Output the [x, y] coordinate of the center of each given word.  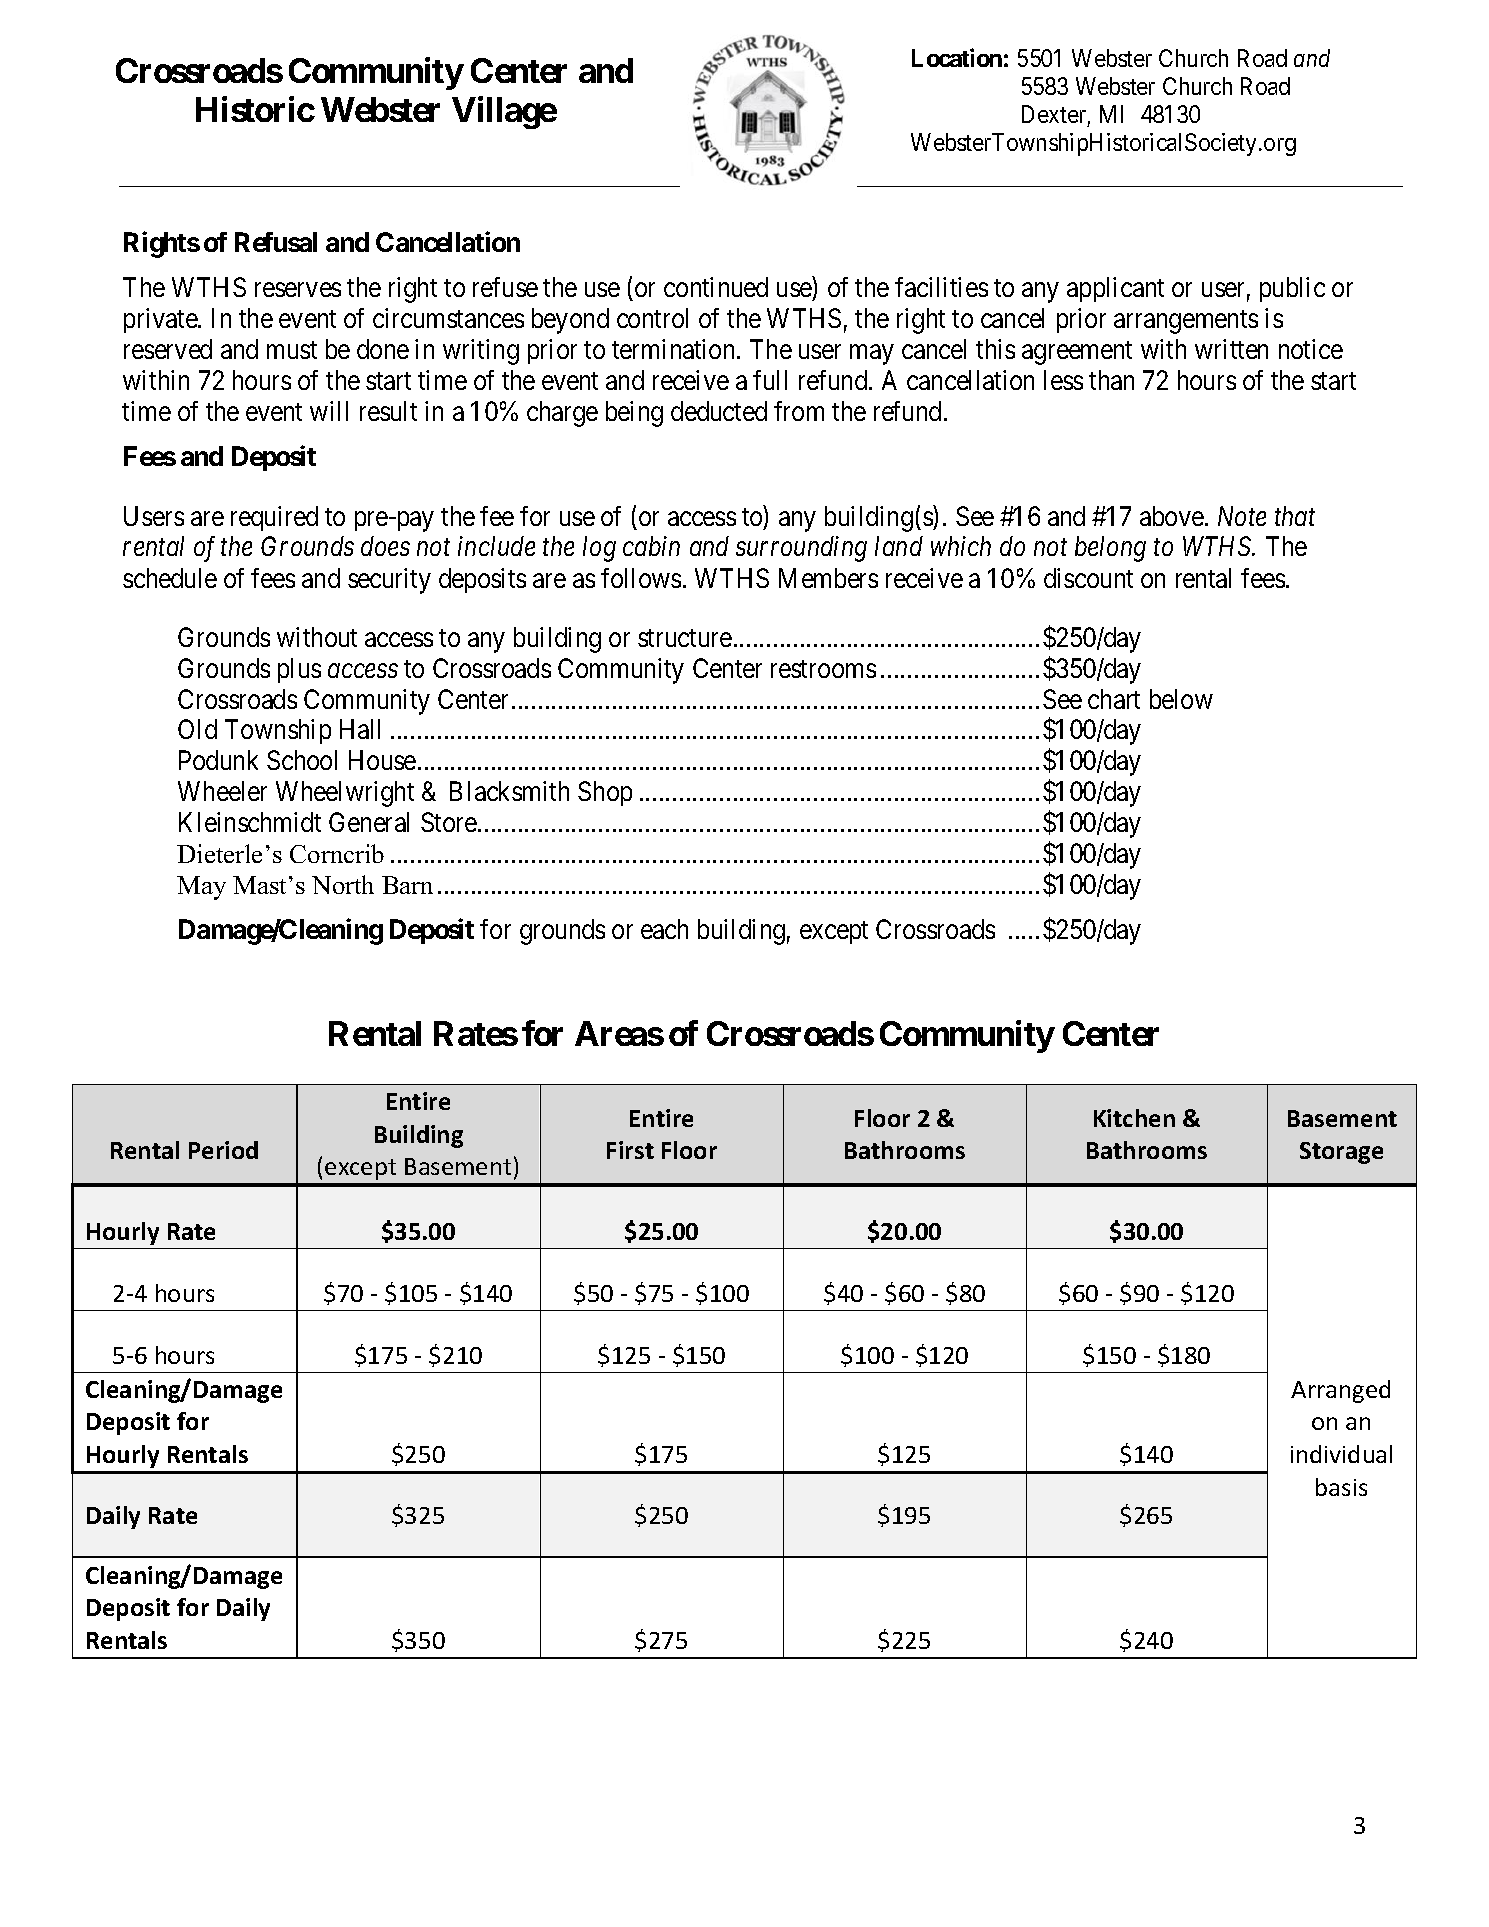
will [329, 411]
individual [1341, 1454]
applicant [1115, 289]
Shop [605, 793]
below [1181, 699]
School [302, 760]
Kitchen [1134, 1118]
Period [223, 1150]
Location [957, 57]
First [630, 1150]
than [1111, 380]
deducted [719, 411]
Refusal [276, 242]
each [664, 929]
